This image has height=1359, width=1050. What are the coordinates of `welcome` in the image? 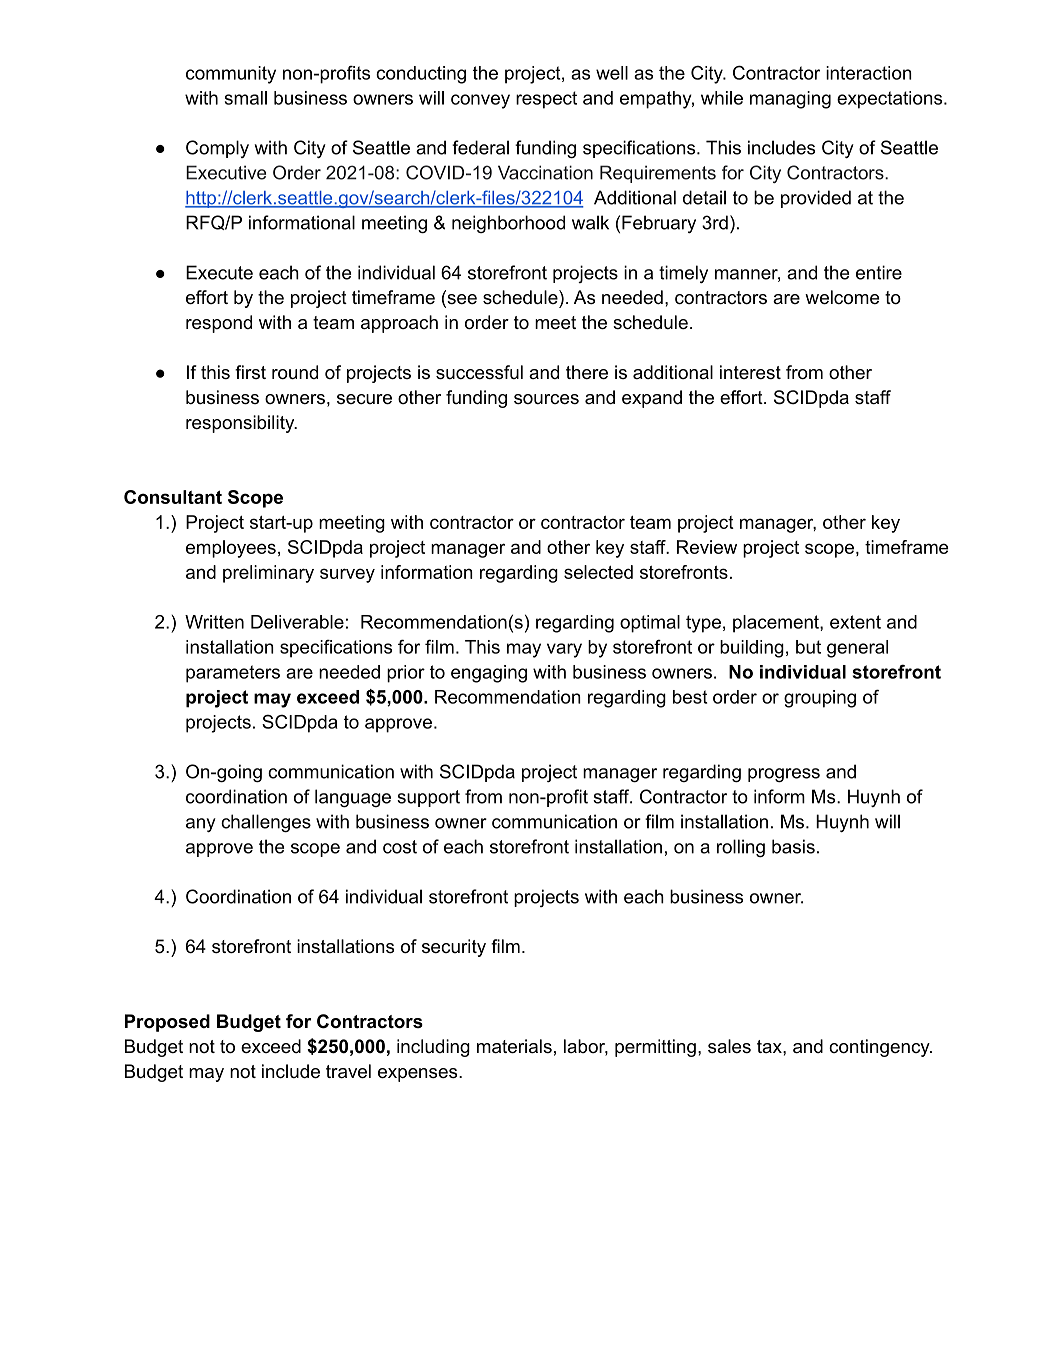 It's located at (842, 297).
